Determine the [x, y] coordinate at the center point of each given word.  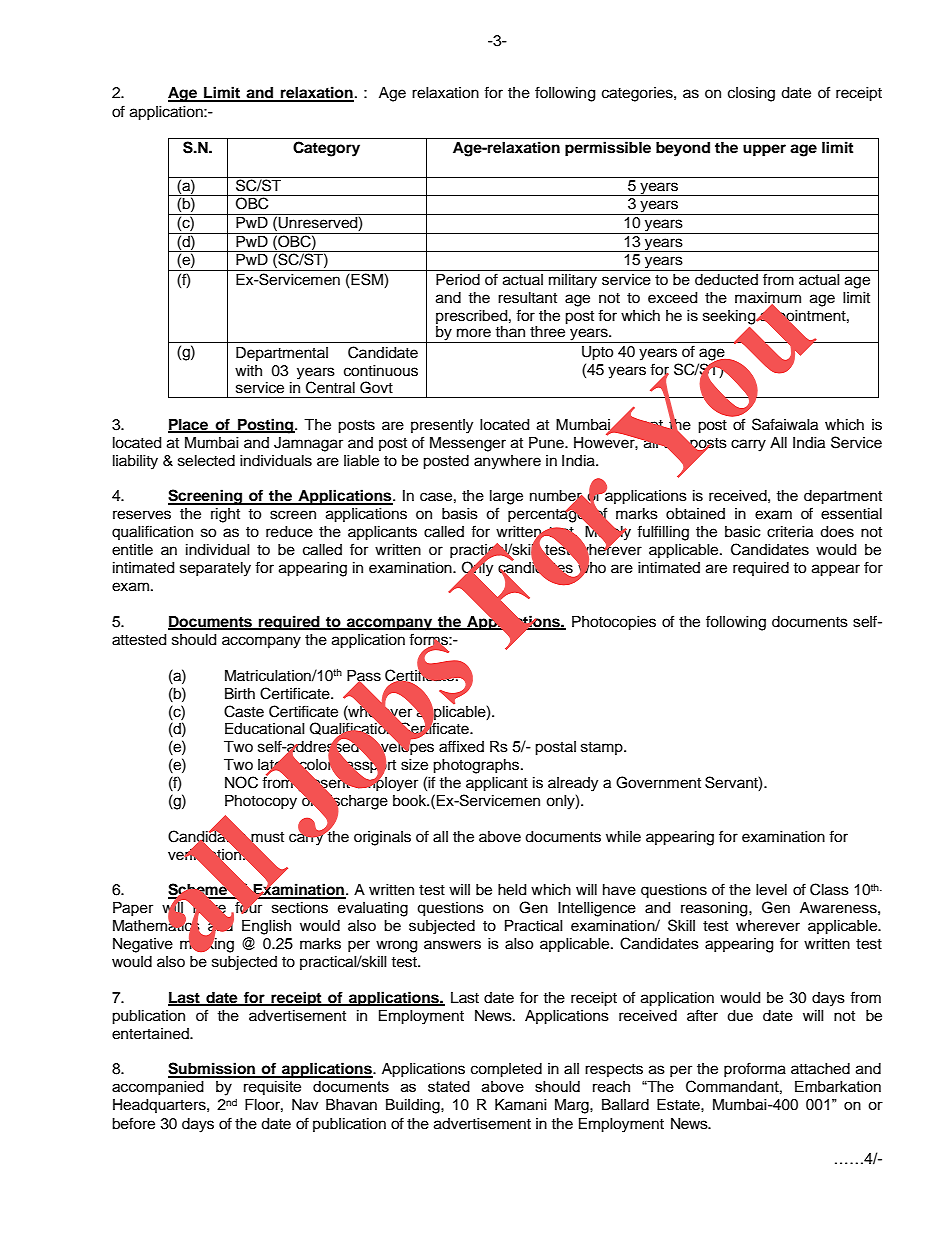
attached [820, 1069]
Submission [212, 1069]
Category [326, 149]
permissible [608, 149]
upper [764, 150]
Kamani [521, 1105]
